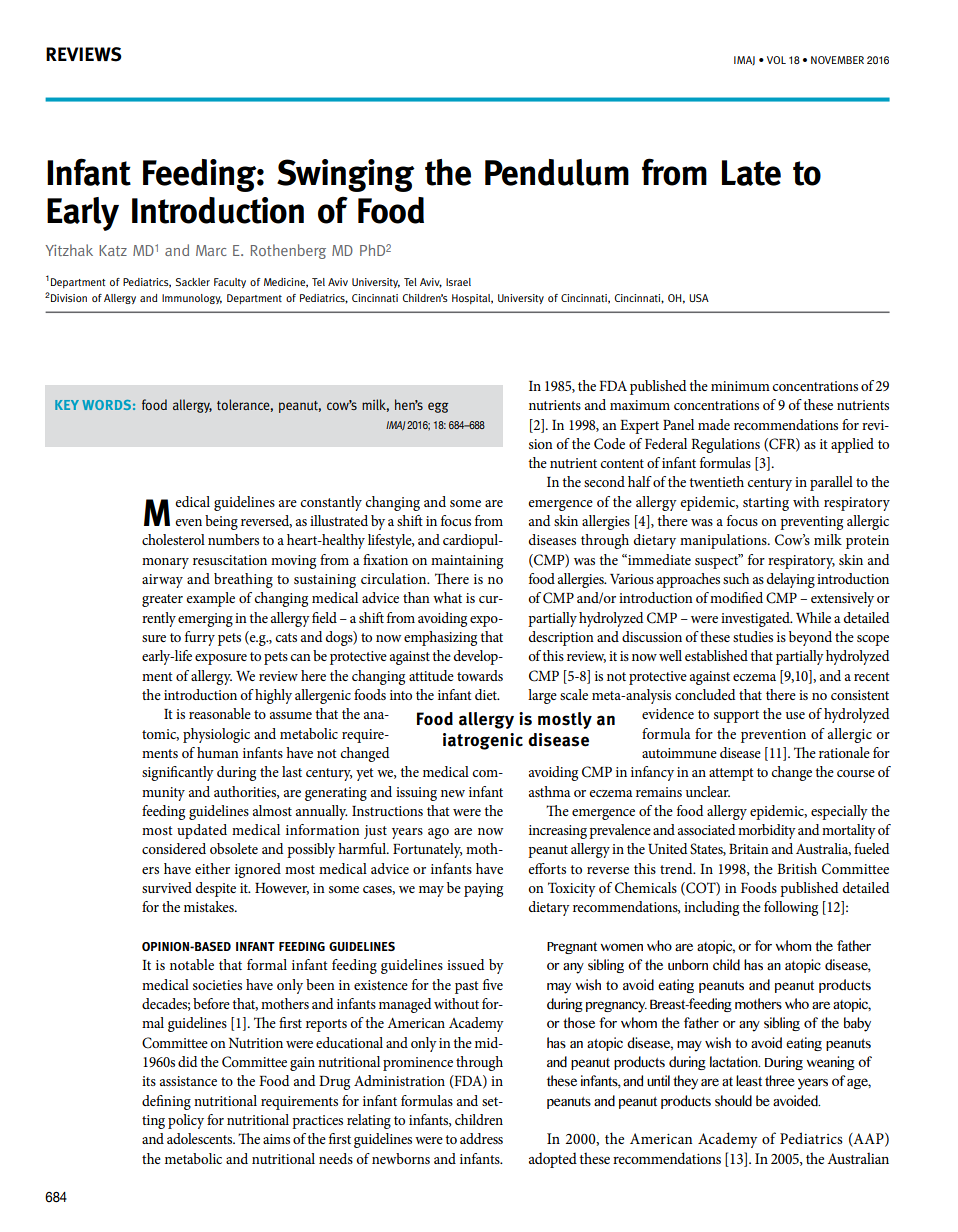 This screenshot has width=958, height=1232. What do you see at coordinates (346, 175) in the screenshot?
I see `Swinging` at bounding box center [346, 175].
